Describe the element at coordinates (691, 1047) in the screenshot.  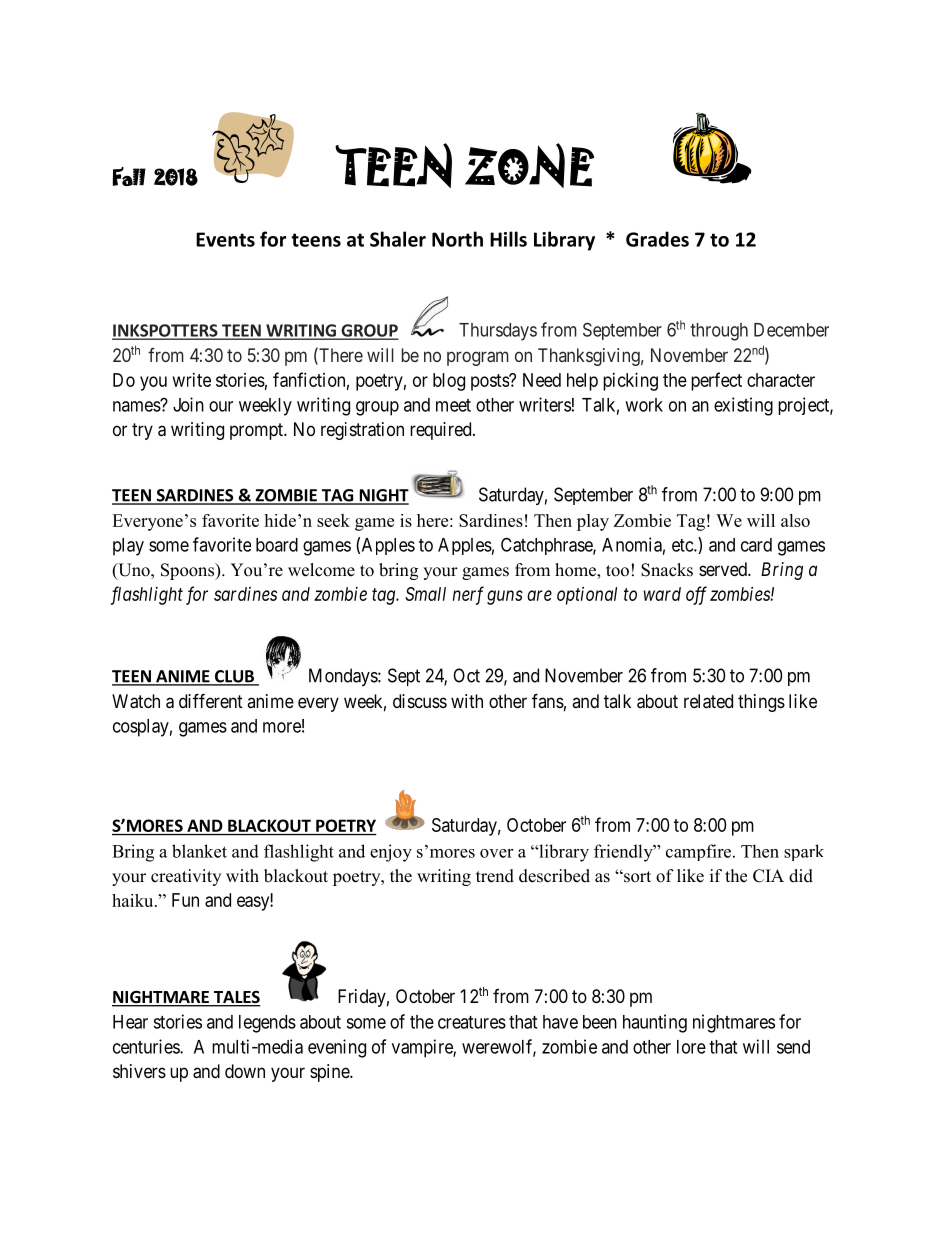
I see `lore` at that location.
